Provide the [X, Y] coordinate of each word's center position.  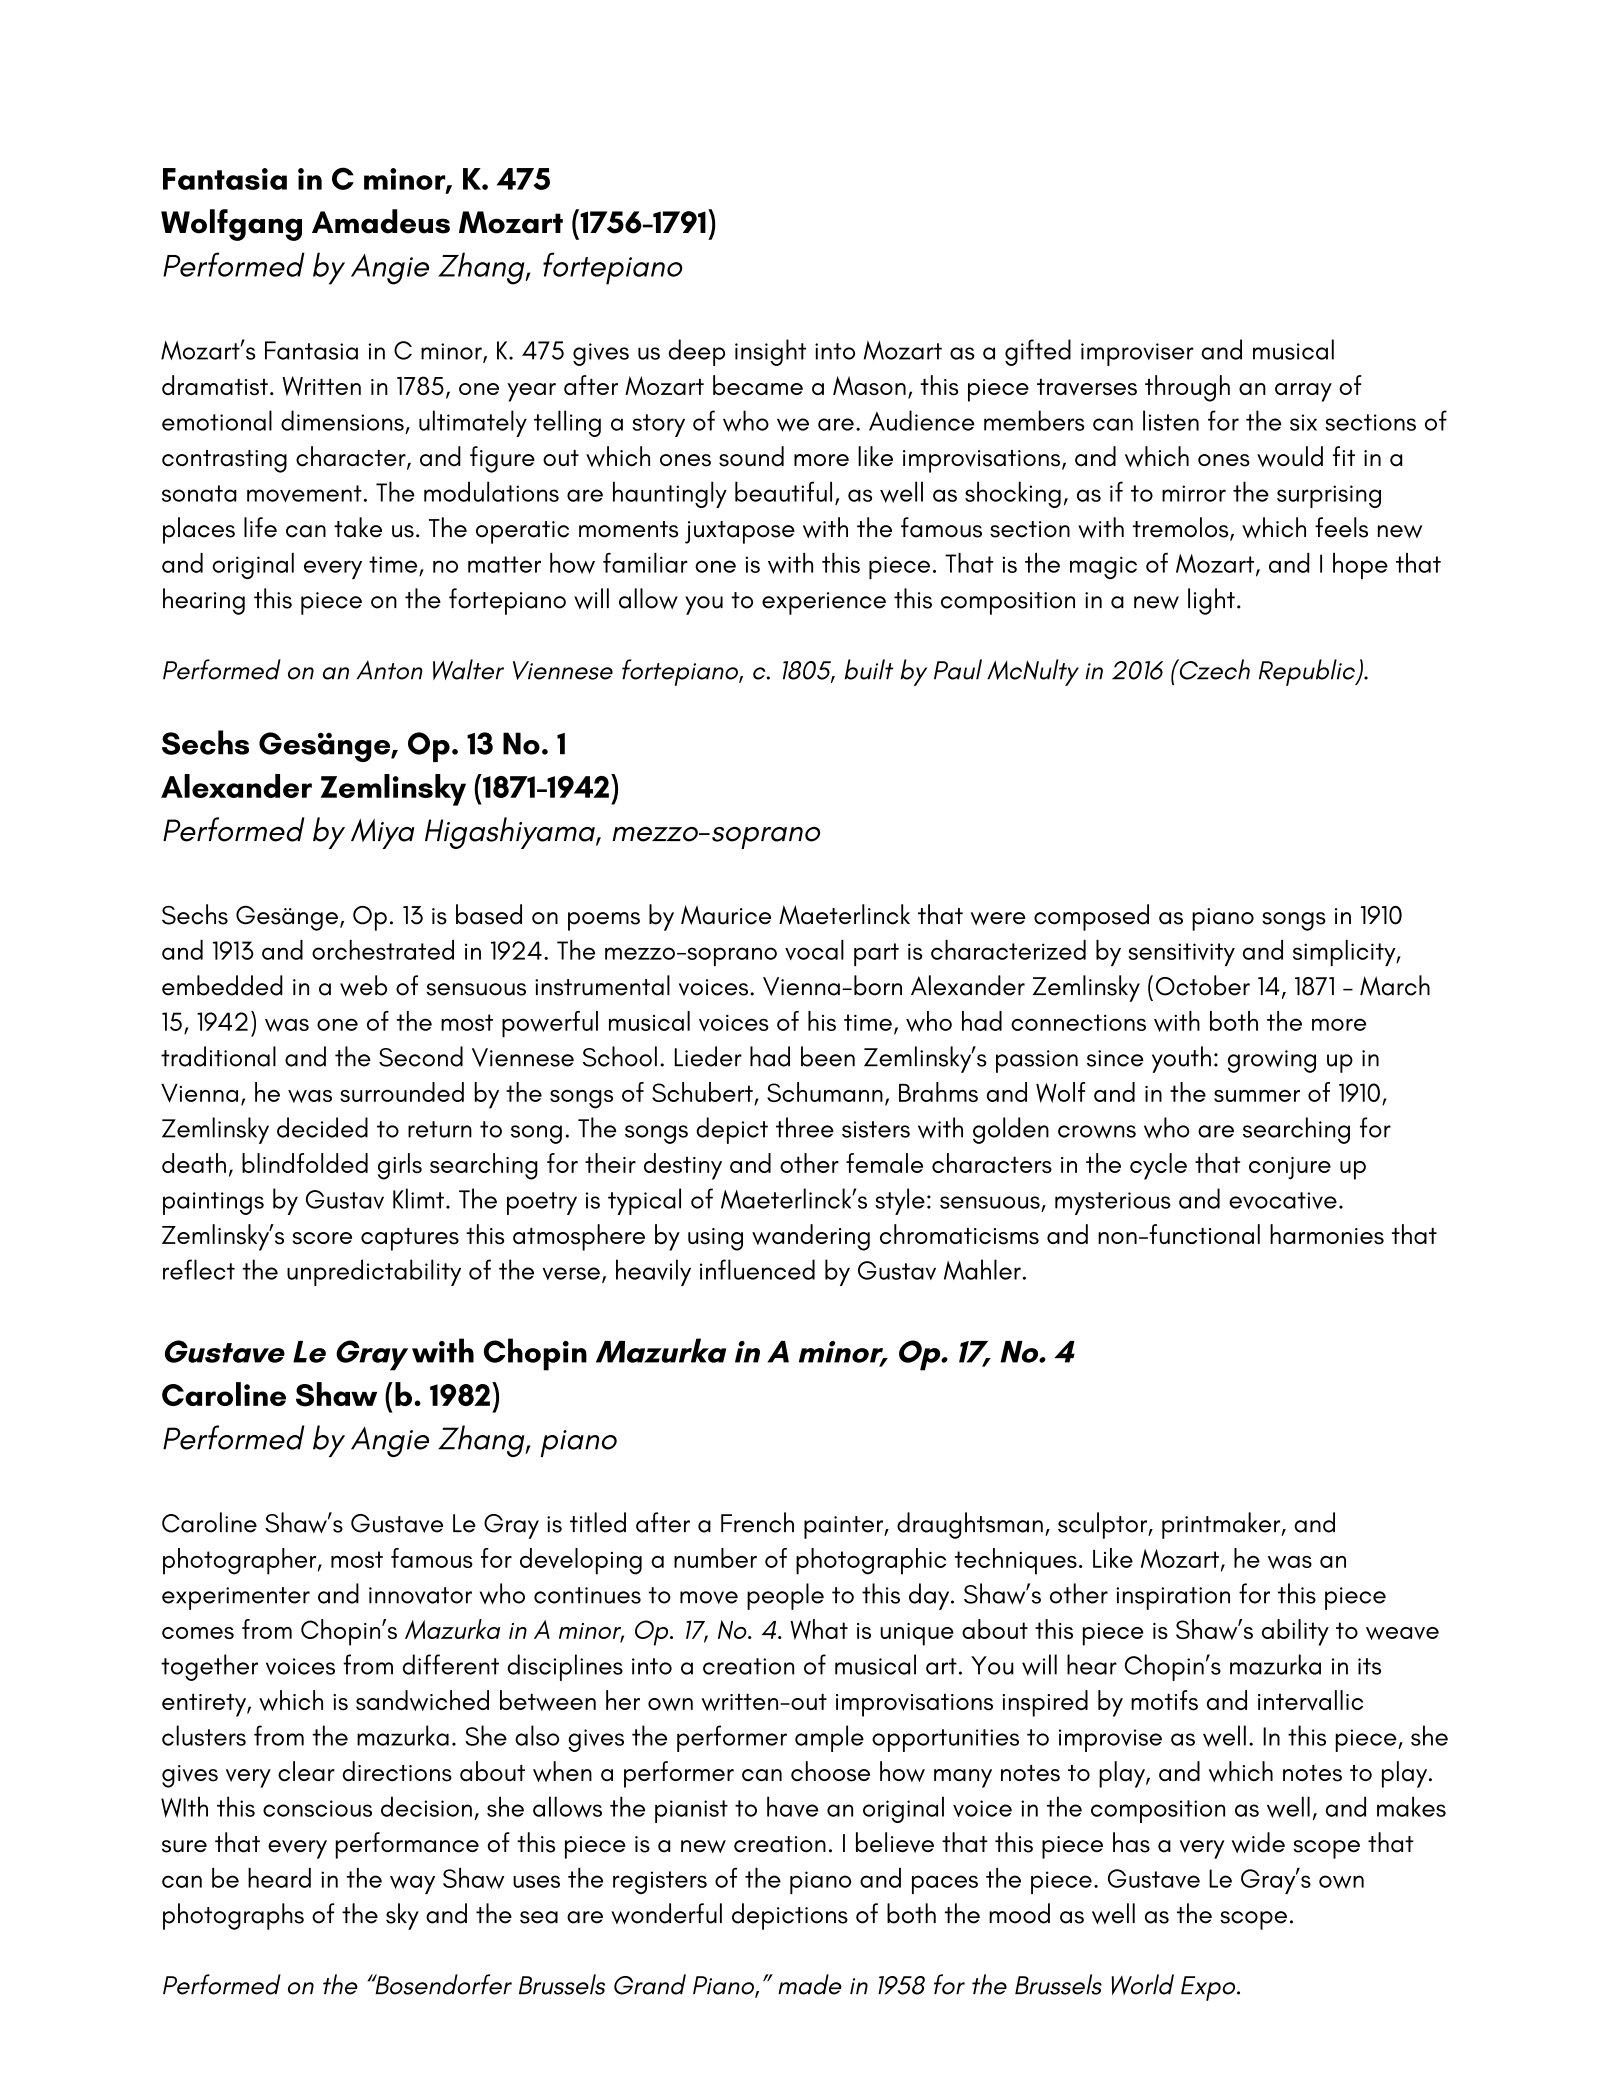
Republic [1308, 672]
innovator [420, 1595]
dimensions [342, 420]
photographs [233, 1916]
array [1303, 392]
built [869, 669]
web [363, 985]
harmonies [1327, 1234]
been [828, 1056]
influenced [757, 1269]
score [322, 1238]
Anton [390, 670]
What [819, 1629]
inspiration [1173, 1598]
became [758, 385]
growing [1272, 1061]
